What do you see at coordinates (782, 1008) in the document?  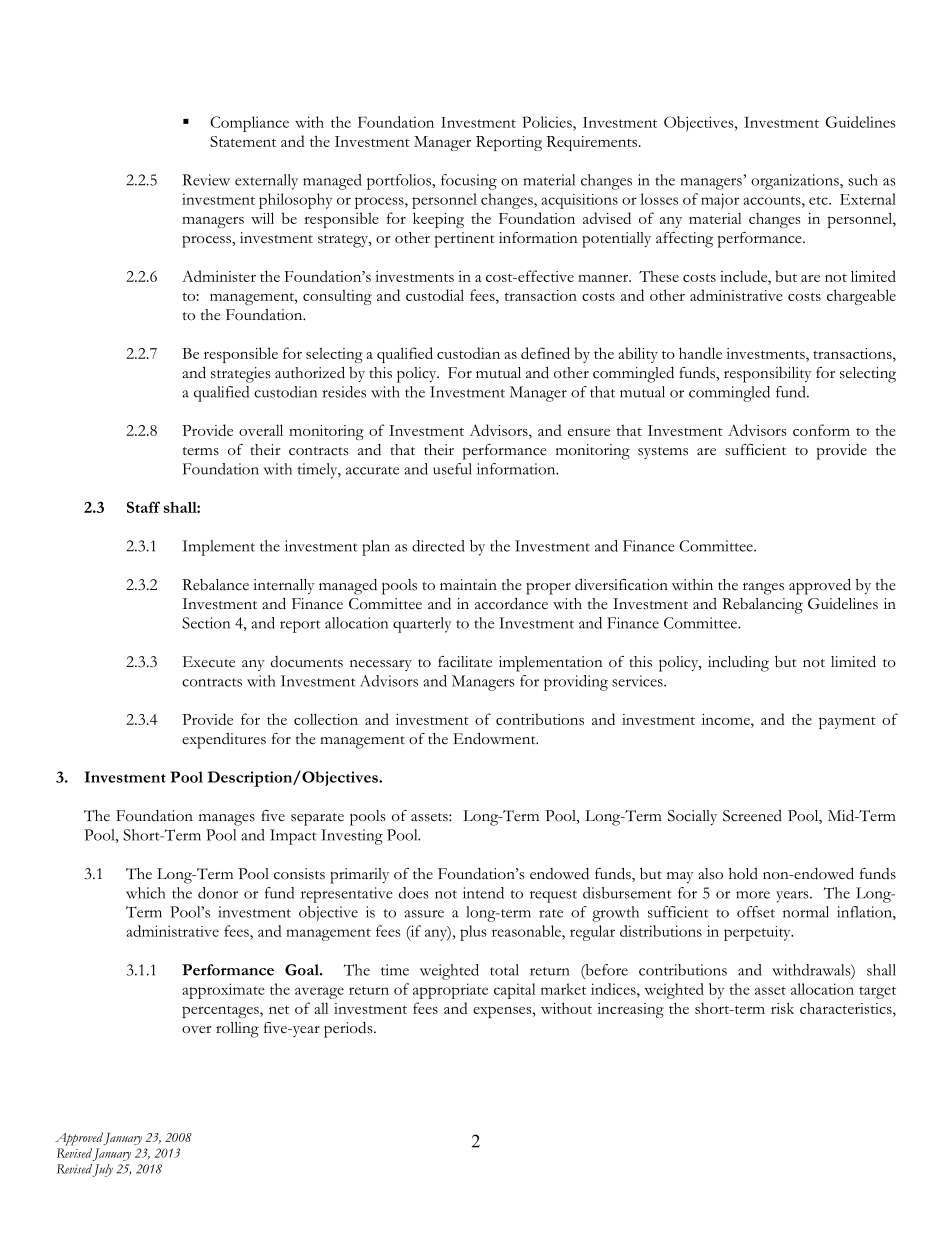 I see `risk` at bounding box center [782, 1008].
